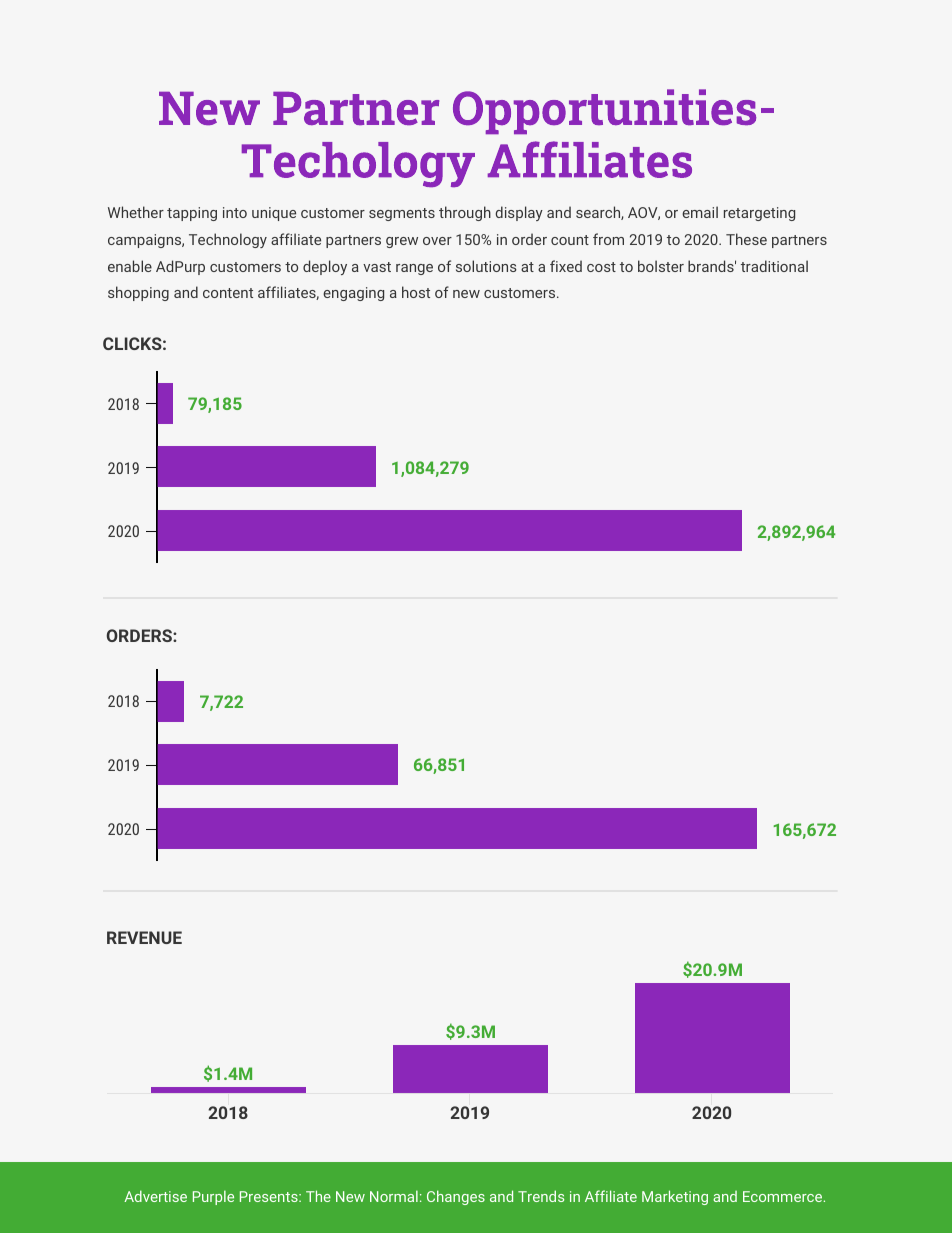 The height and width of the screenshot is (1233, 952). What do you see at coordinates (228, 240) in the screenshot?
I see `Technology` at bounding box center [228, 240].
